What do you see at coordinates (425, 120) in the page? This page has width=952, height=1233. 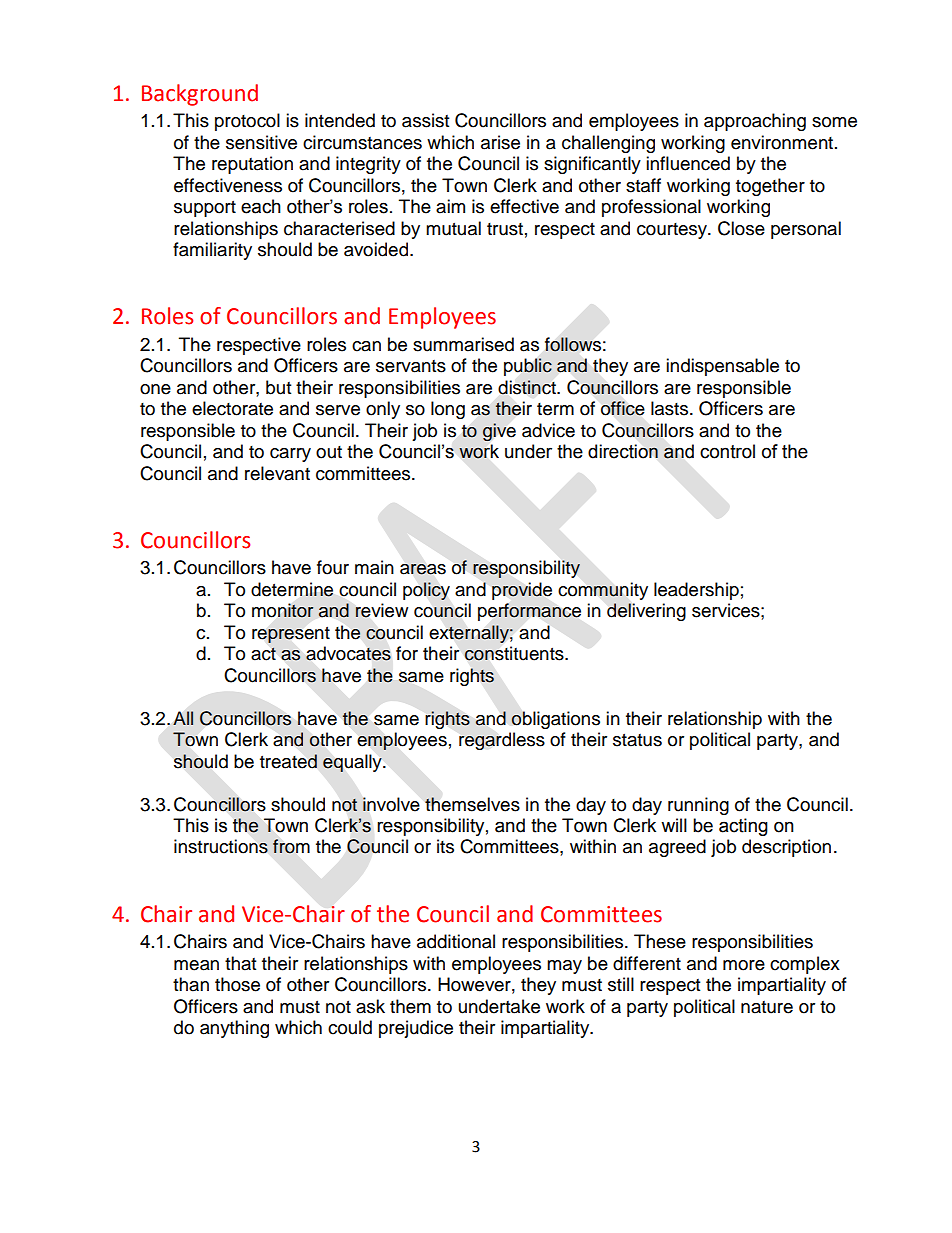 I see `assist` at bounding box center [425, 120].
